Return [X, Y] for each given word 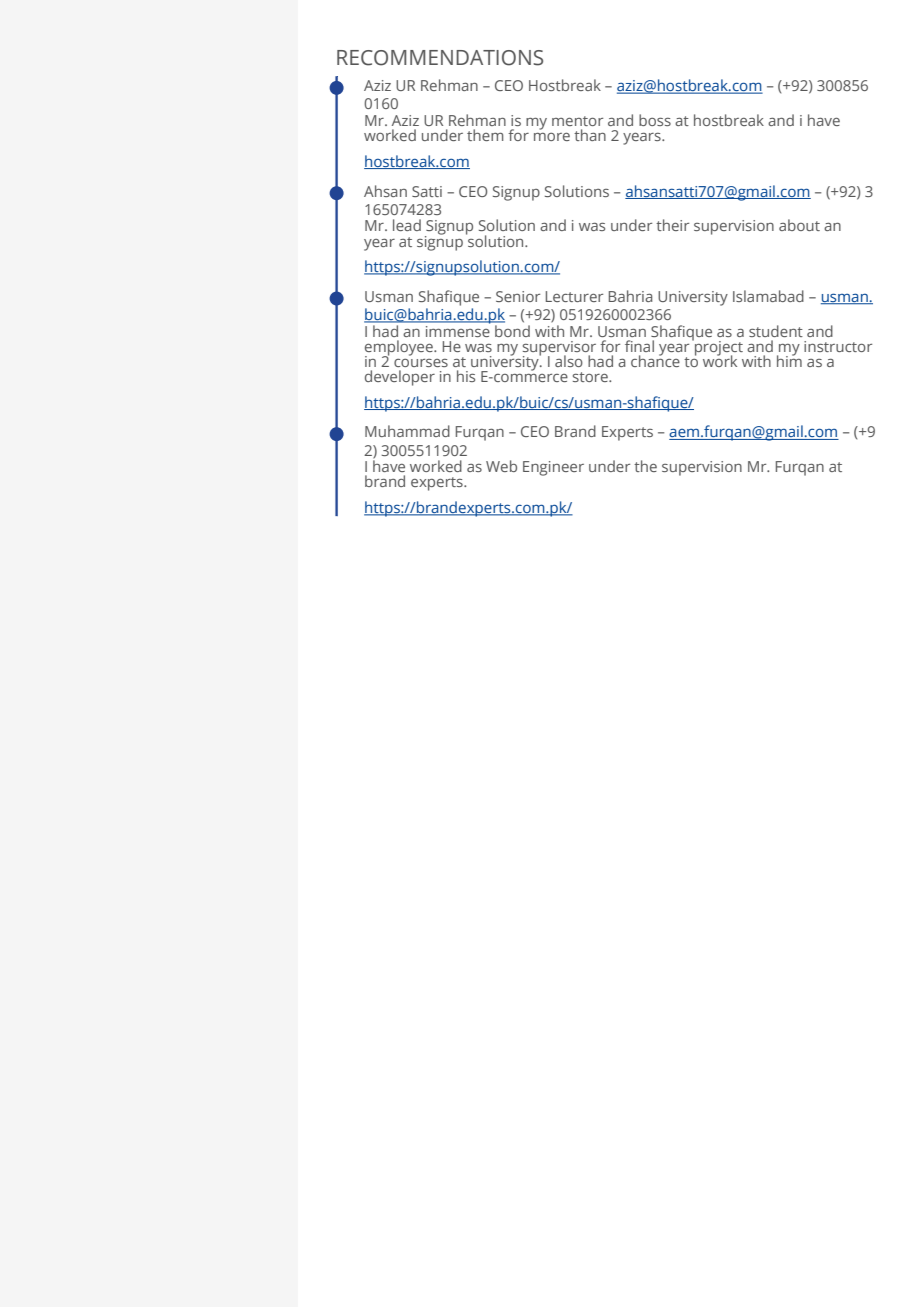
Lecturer [574, 296]
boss [655, 120]
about [799, 225]
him [789, 360]
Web [501, 466]
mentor [577, 121]
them [485, 135]
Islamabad [768, 296]
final [639, 346]
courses [421, 363]
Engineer [553, 468]
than [590, 135]
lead [407, 225]
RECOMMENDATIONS [440, 58]
